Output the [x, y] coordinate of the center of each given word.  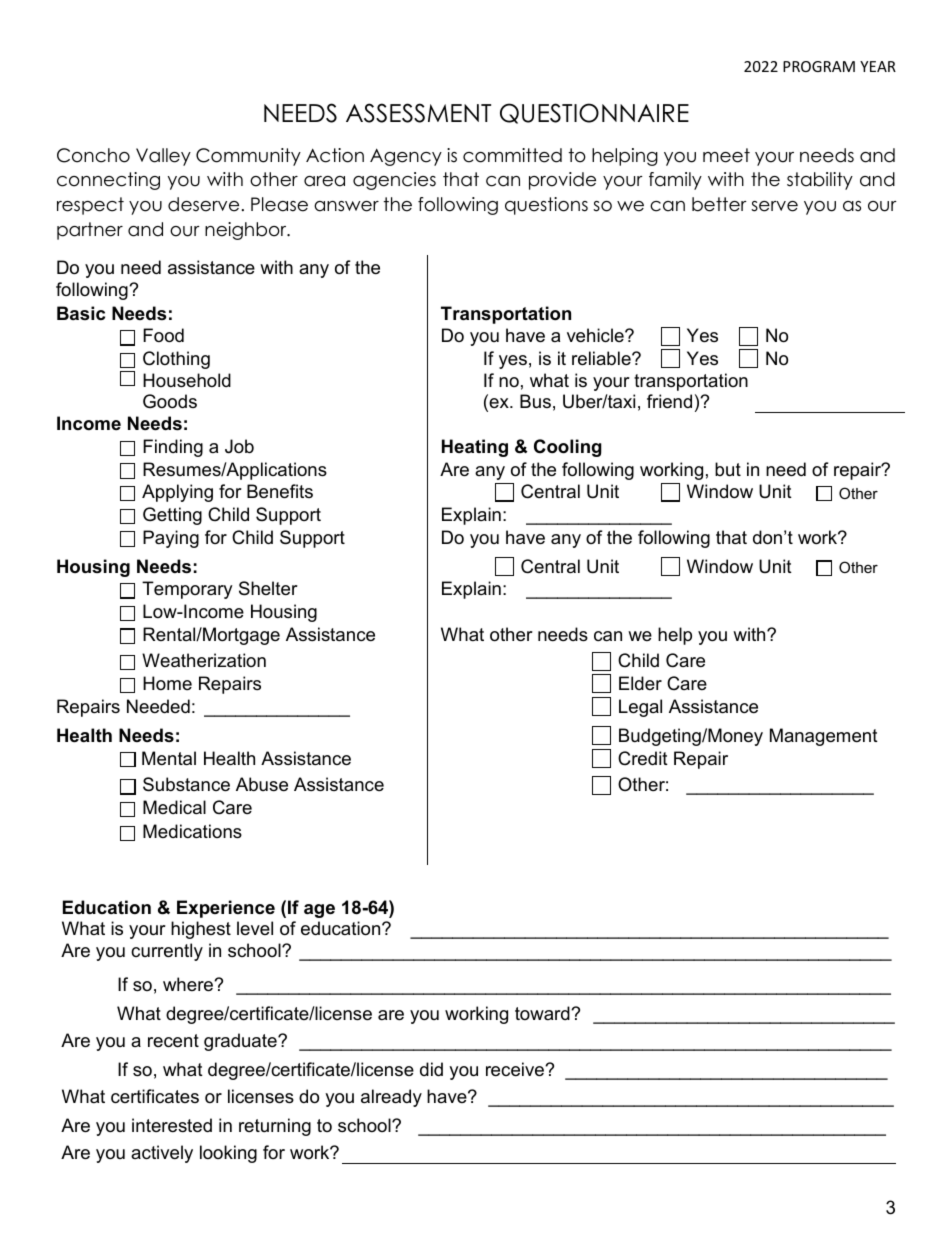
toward [543, 1013]
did [431, 1069]
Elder [640, 683]
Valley [163, 157]
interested [172, 1125]
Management [824, 737]
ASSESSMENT [418, 113]
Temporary [187, 590]
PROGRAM [819, 66]
